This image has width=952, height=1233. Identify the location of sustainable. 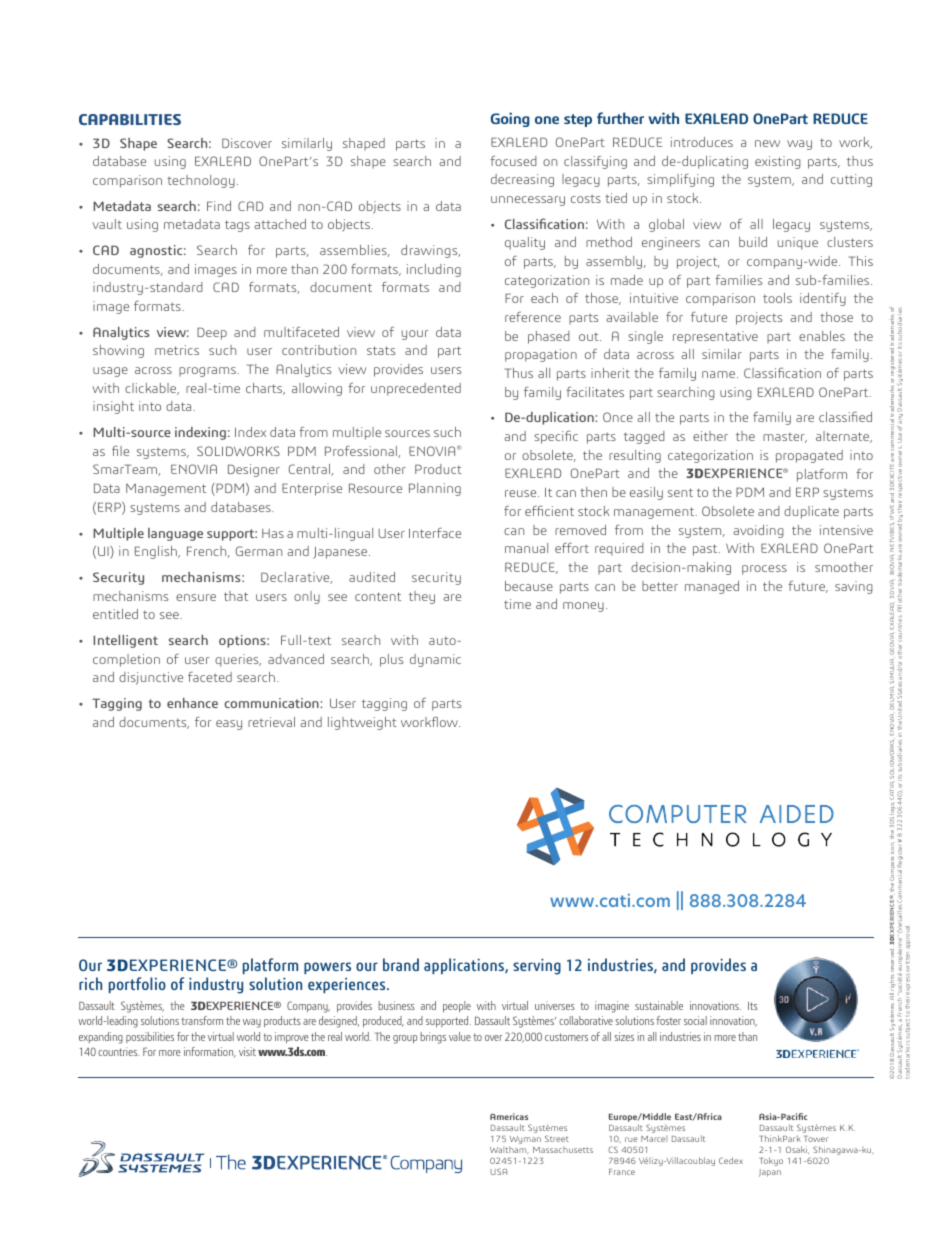
(659, 1005).
